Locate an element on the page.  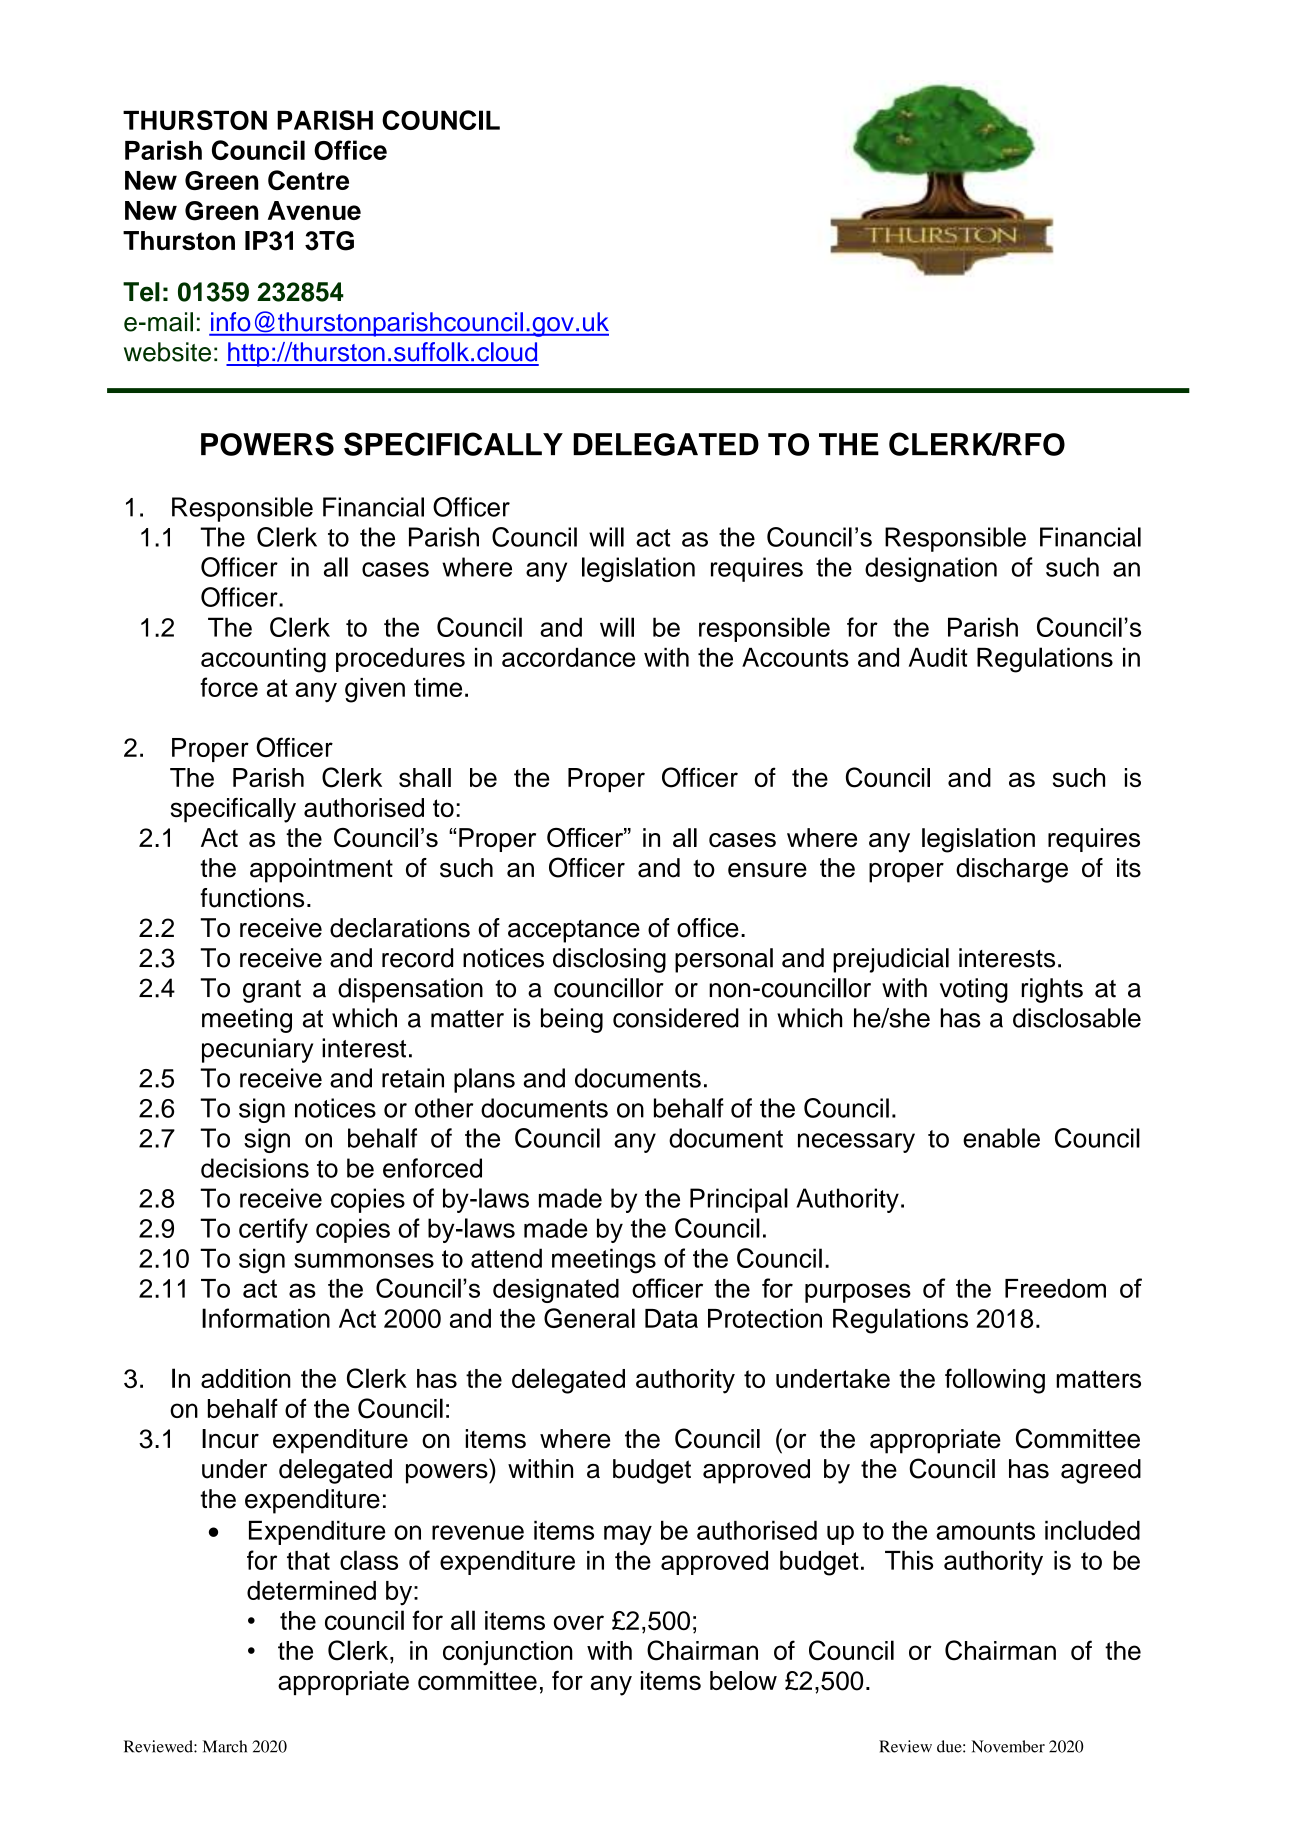
Audit is located at coordinates (938, 657).
